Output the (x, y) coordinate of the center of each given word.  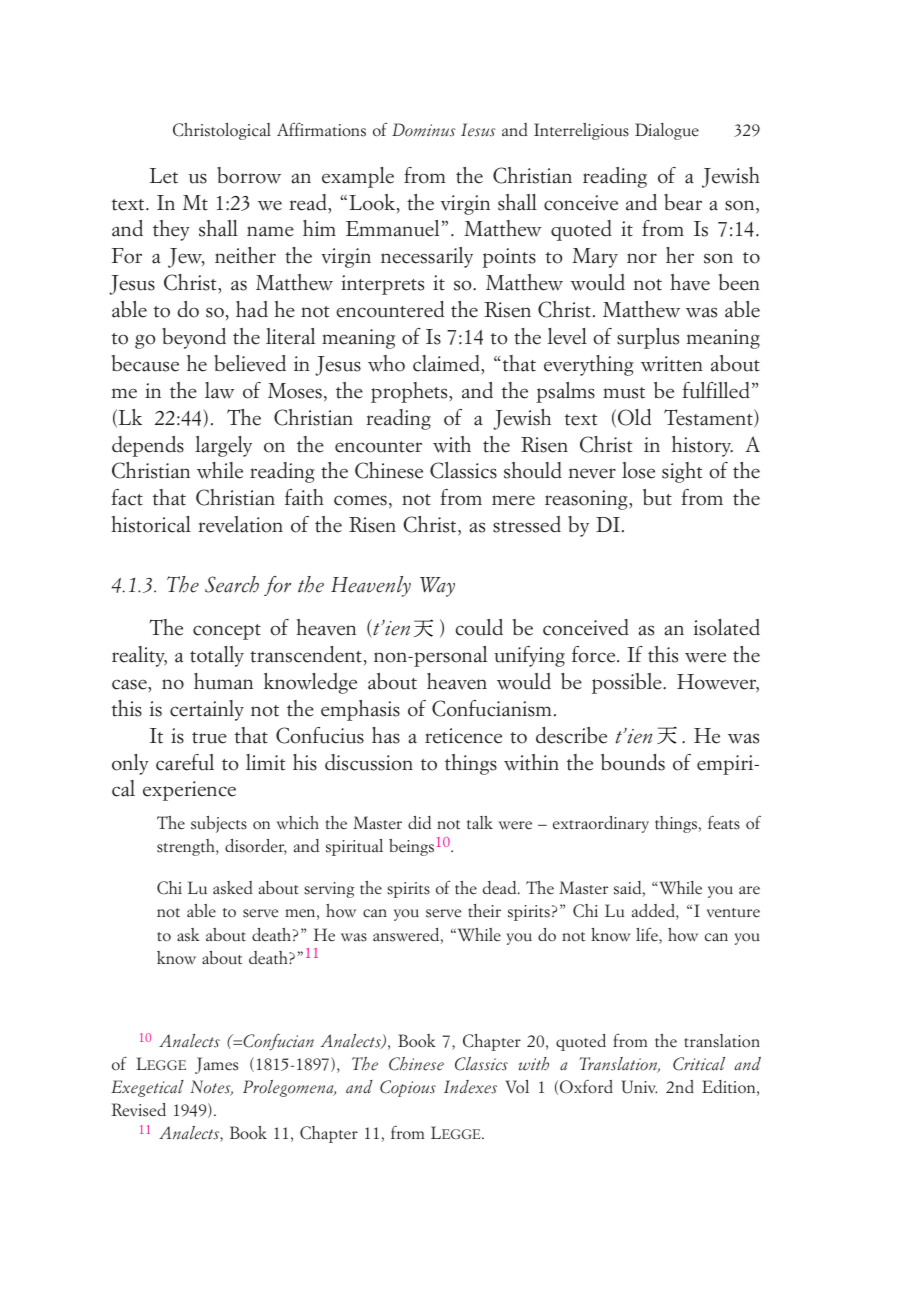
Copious (408, 1088)
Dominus (424, 130)
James (216, 1065)
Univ (639, 1087)
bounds (633, 762)
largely (223, 446)
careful (185, 762)
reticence (463, 736)
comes (360, 500)
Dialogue (667, 131)
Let (164, 176)
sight (682, 472)
